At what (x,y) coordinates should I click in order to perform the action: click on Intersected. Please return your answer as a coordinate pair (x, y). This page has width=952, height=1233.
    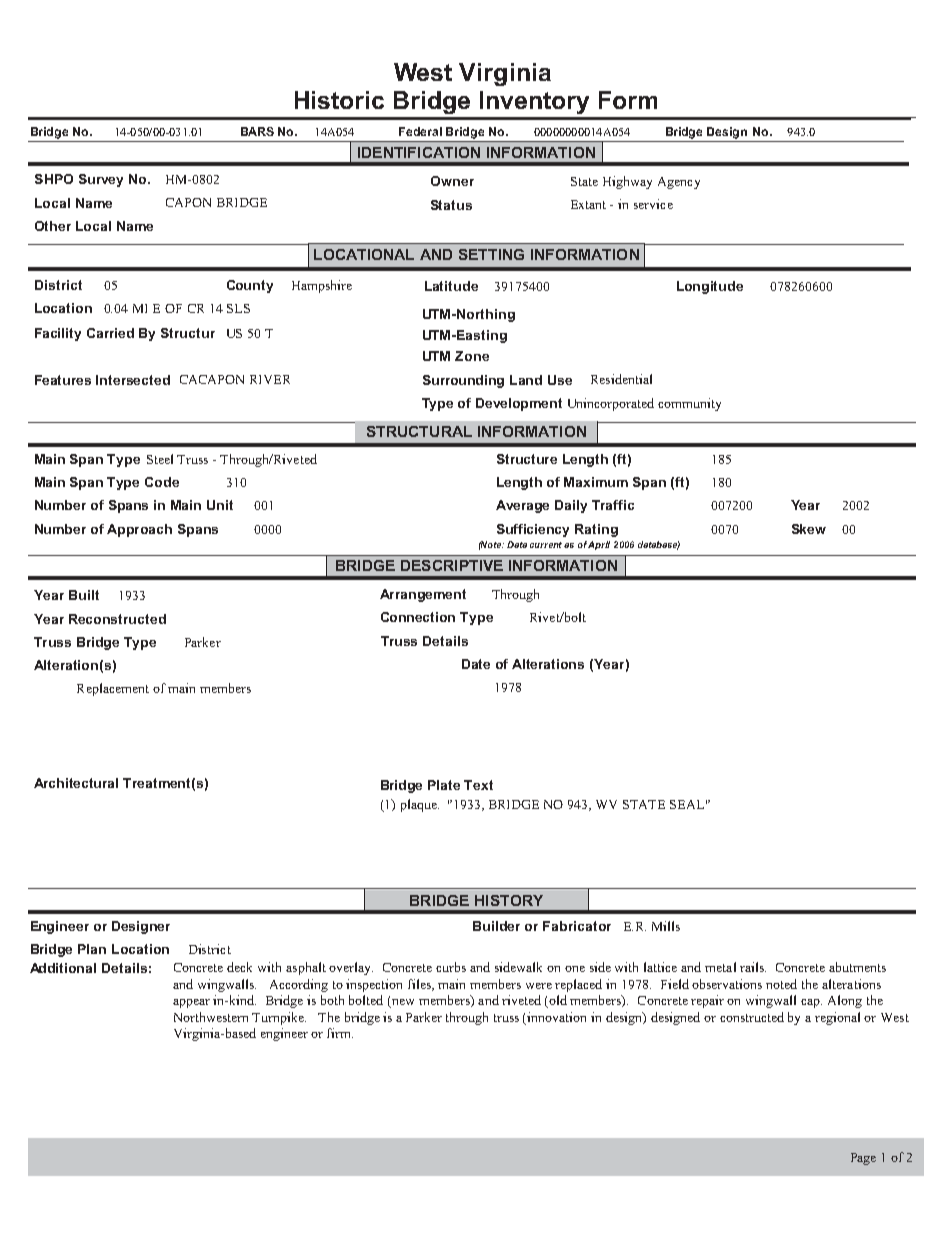
    Looking at the image, I should click on (133, 380).
